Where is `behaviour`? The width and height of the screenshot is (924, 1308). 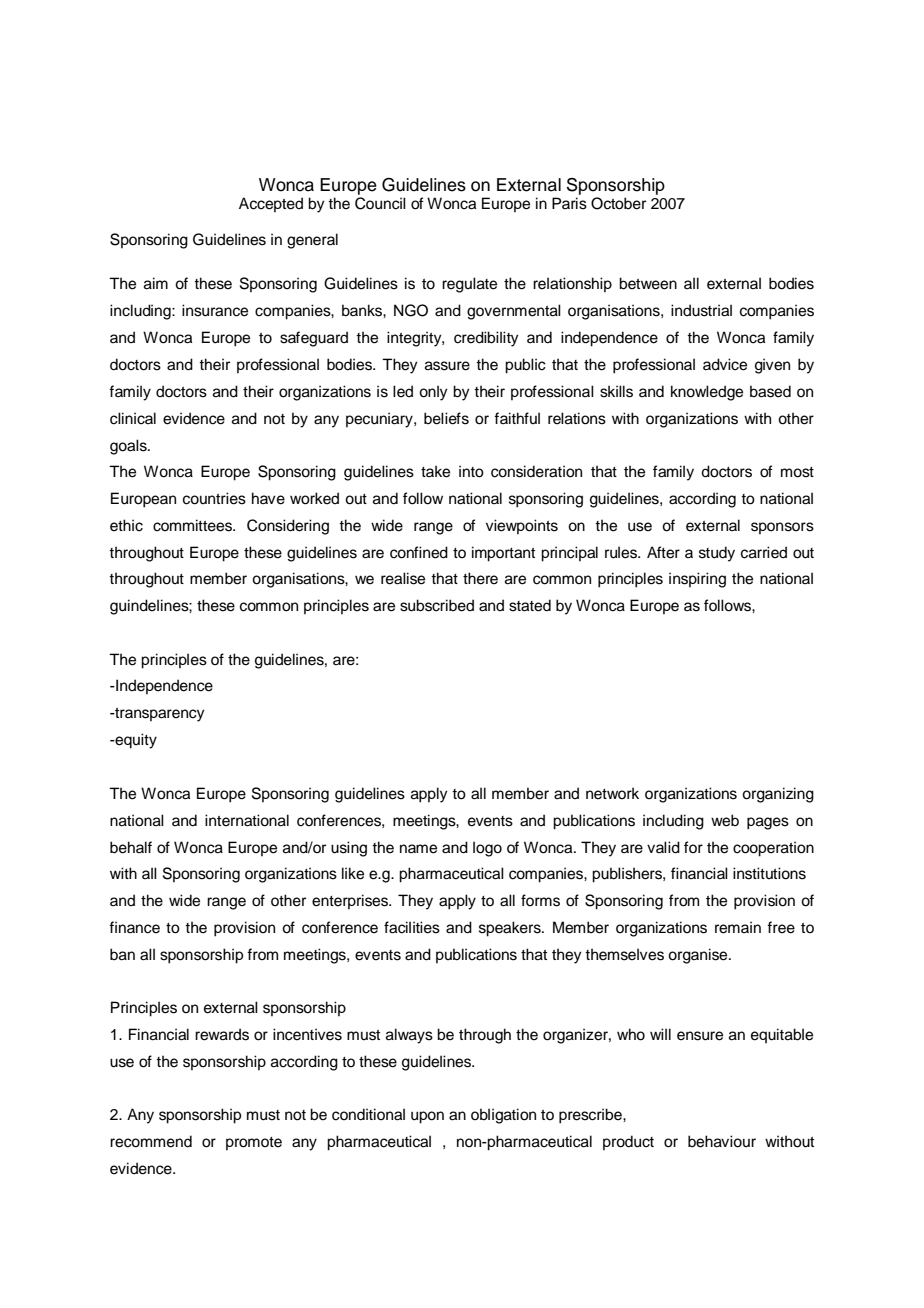
behaviour is located at coordinates (722, 1141).
